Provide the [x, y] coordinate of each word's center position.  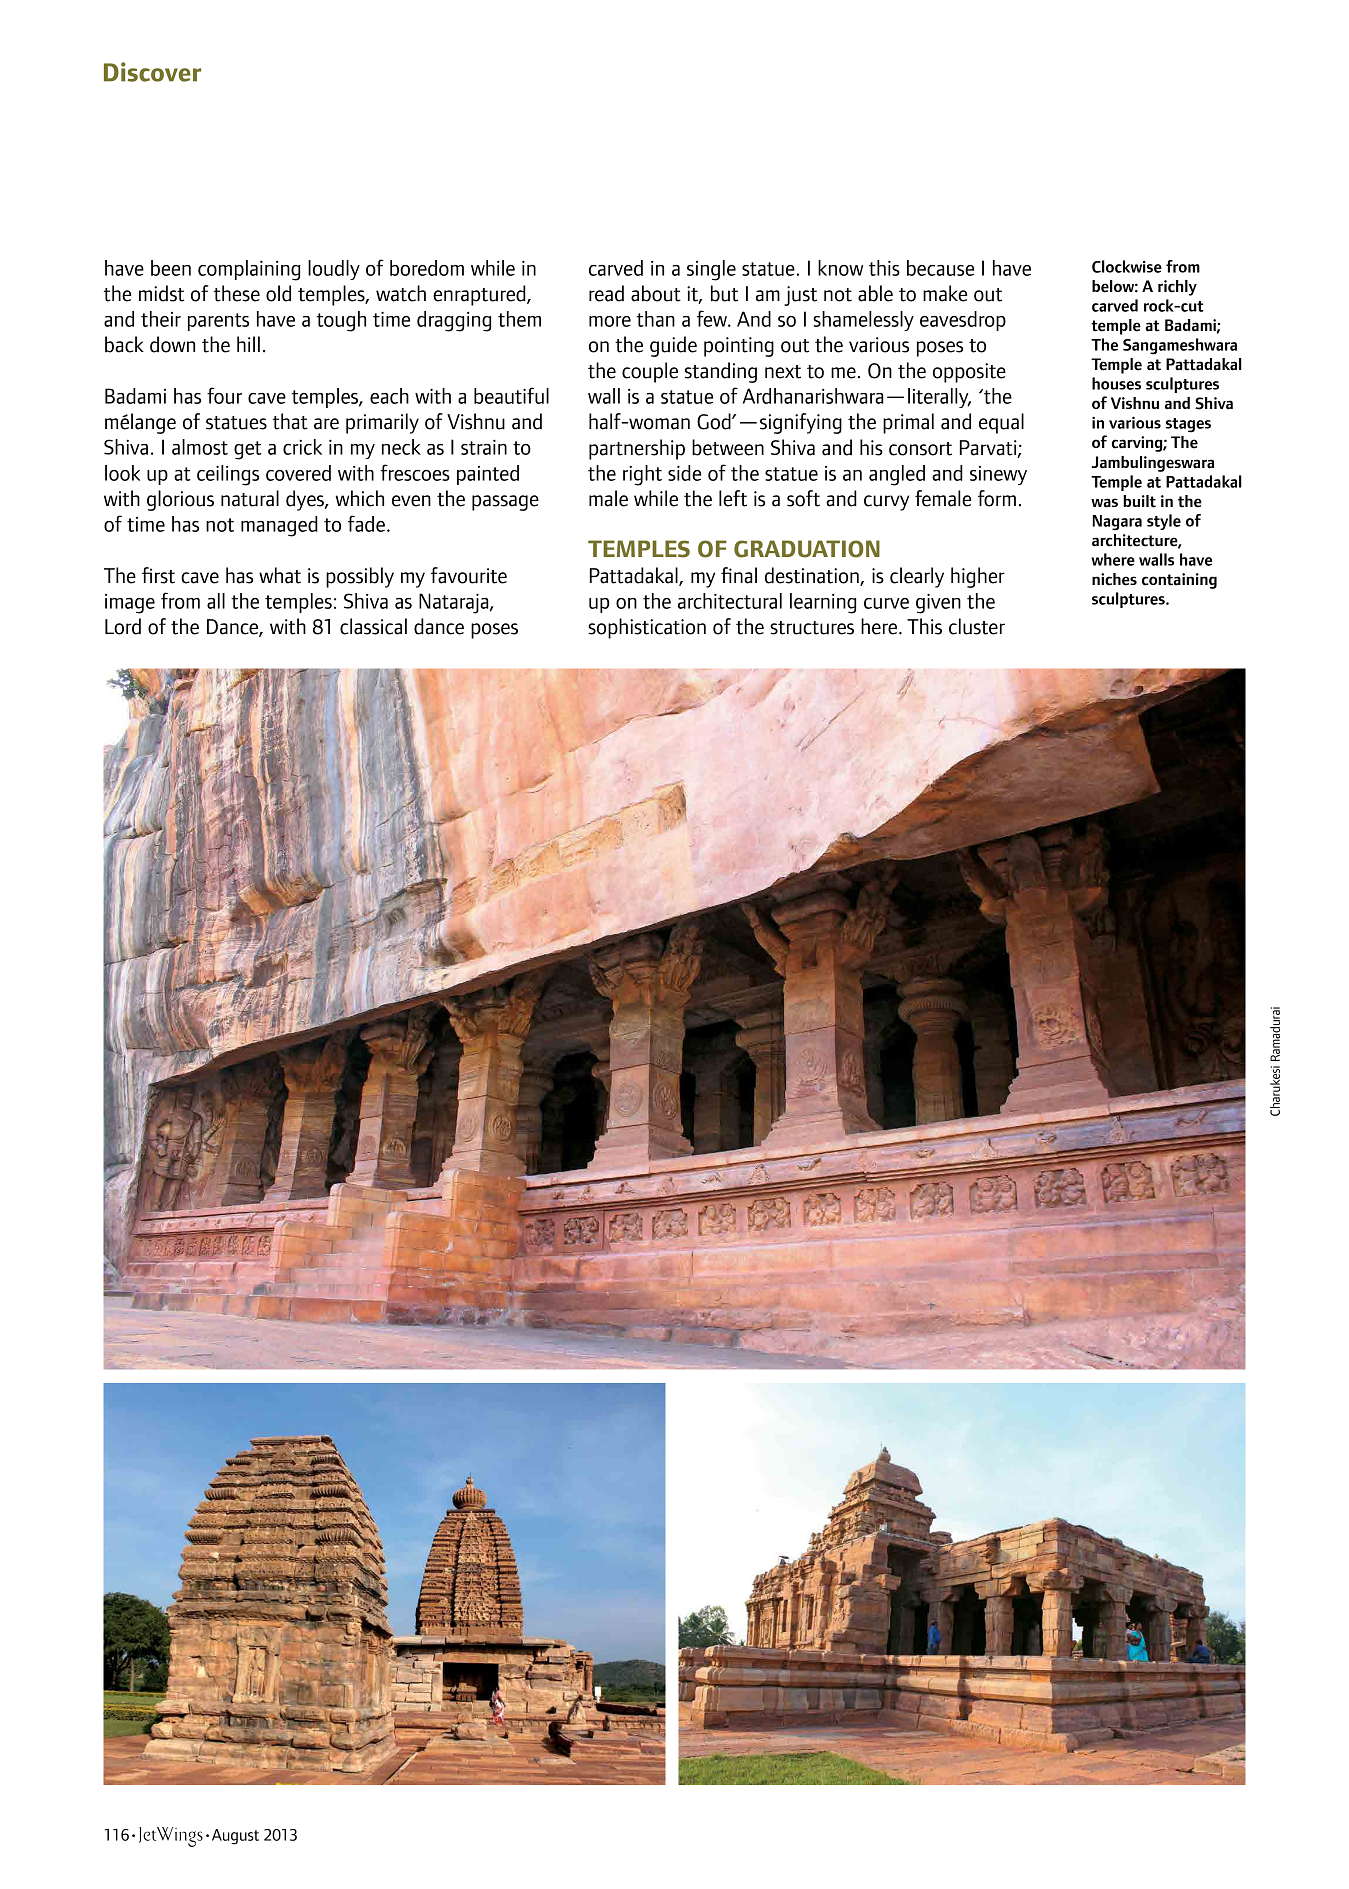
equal [1001, 423]
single [711, 270]
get [248, 450]
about [656, 293]
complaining [249, 270]
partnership [637, 449]
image [130, 604]
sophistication [647, 628]
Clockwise [1127, 266]
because [940, 268]
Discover [152, 72]
